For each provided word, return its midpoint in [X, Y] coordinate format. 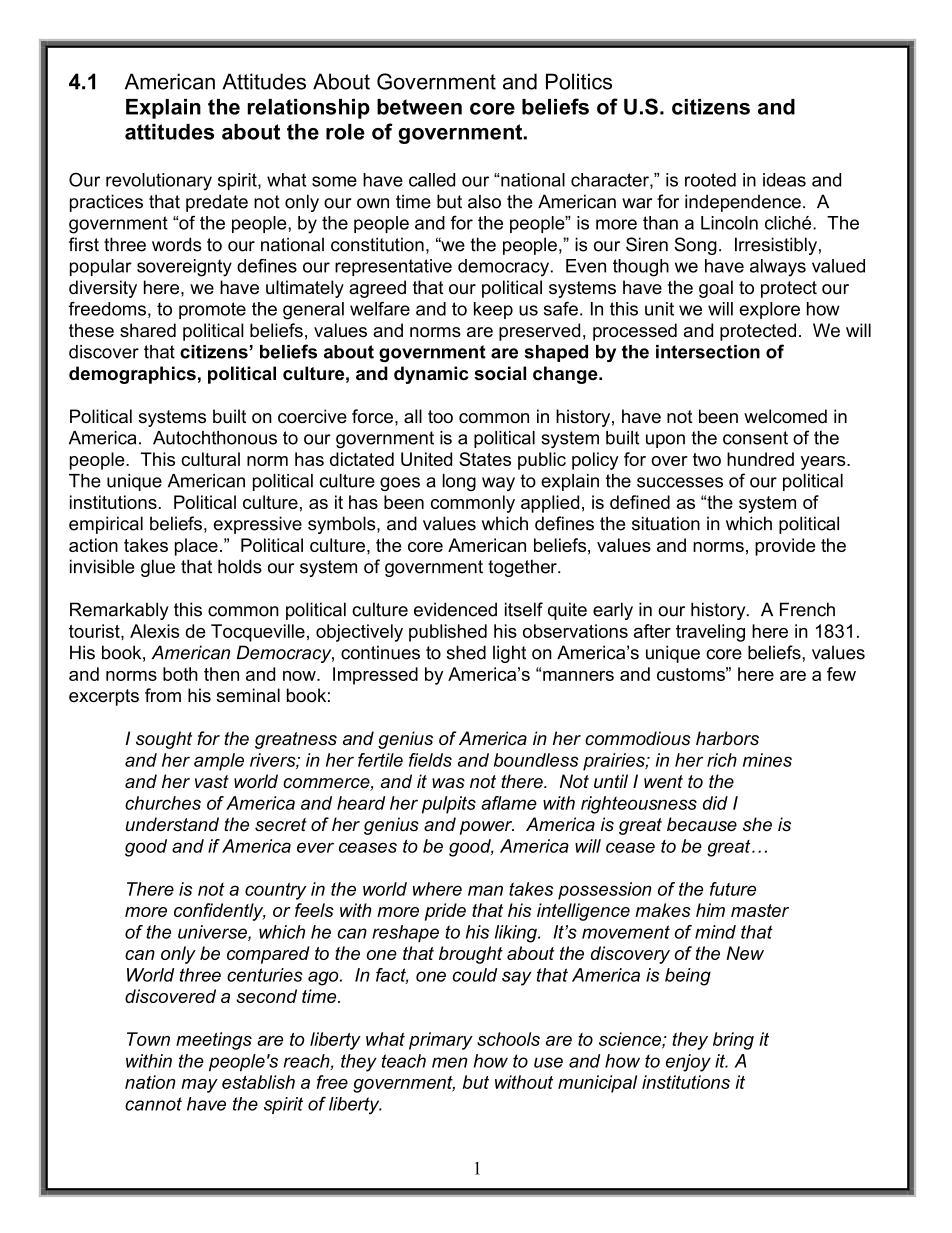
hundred [760, 459]
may [199, 1086]
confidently [220, 912]
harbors [727, 738]
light [509, 654]
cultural [210, 459]
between [419, 107]
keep [493, 310]
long [459, 482]
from [163, 695]
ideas [784, 180]
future [733, 889]
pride [445, 912]
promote [212, 310]
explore [770, 310]
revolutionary [159, 182]
